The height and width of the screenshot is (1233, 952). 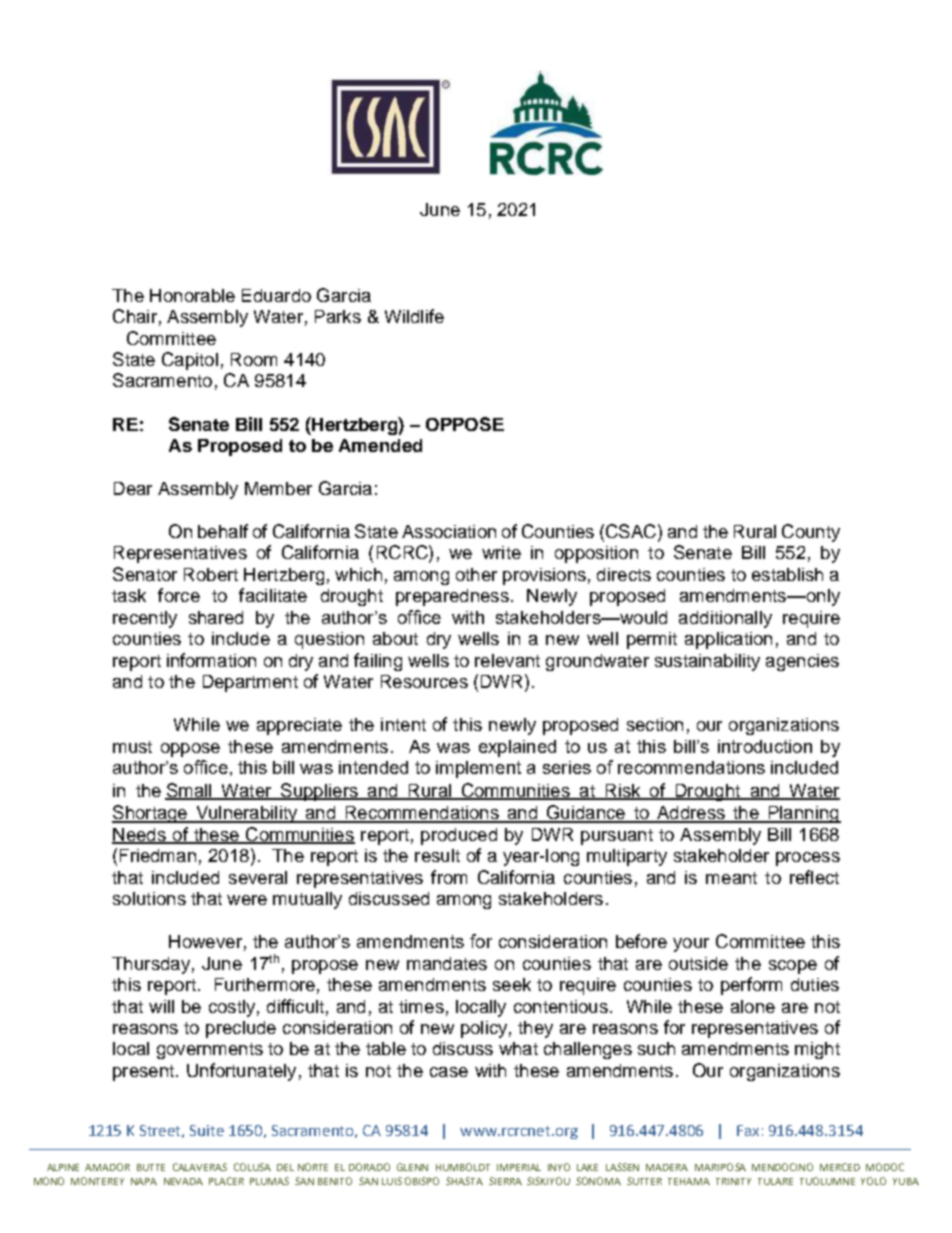 I want to click on Chair, so click(x=135, y=316).
